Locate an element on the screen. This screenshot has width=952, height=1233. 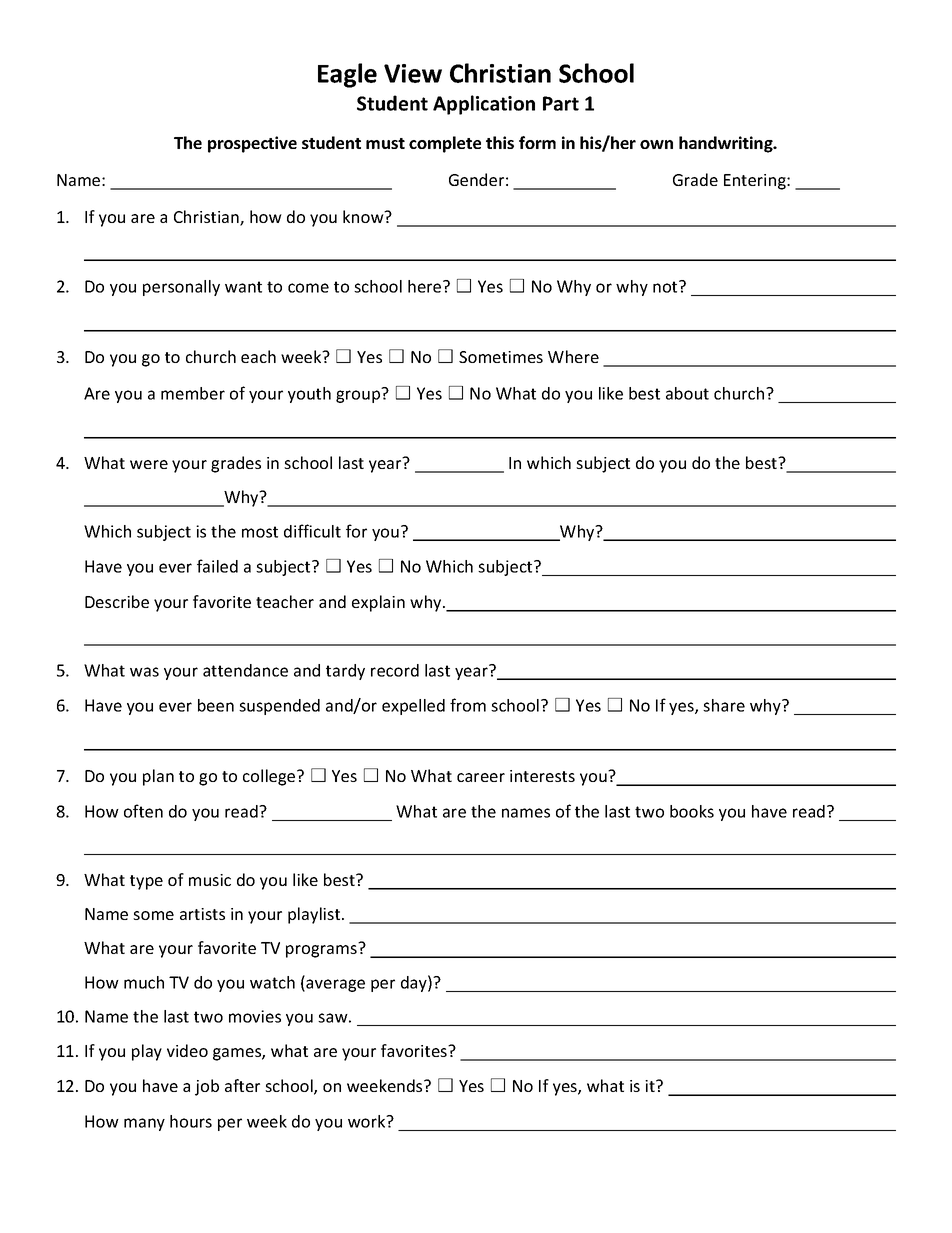
work is located at coordinates (368, 1121).
